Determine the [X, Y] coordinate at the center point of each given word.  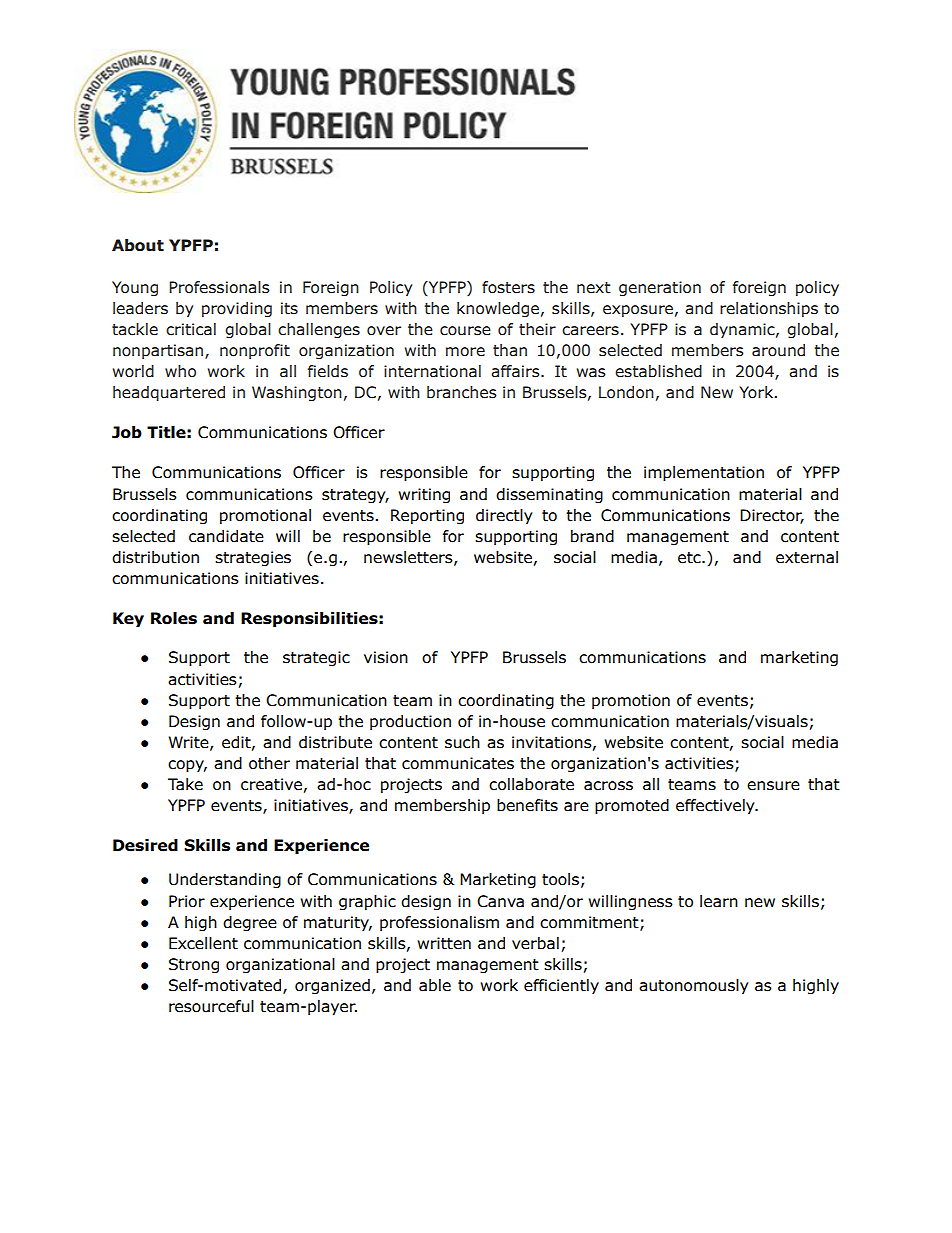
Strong [194, 965]
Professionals [219, 287]
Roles [174, 618]
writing [424, 495]
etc [690, 558]
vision [386, 657]
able [435, 985]
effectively [716, 806]
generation [660, 288]
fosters [508, 287]
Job [127, 432]
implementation [704, 473]
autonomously [693, 986]
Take [185, 784]
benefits [527, 805]
